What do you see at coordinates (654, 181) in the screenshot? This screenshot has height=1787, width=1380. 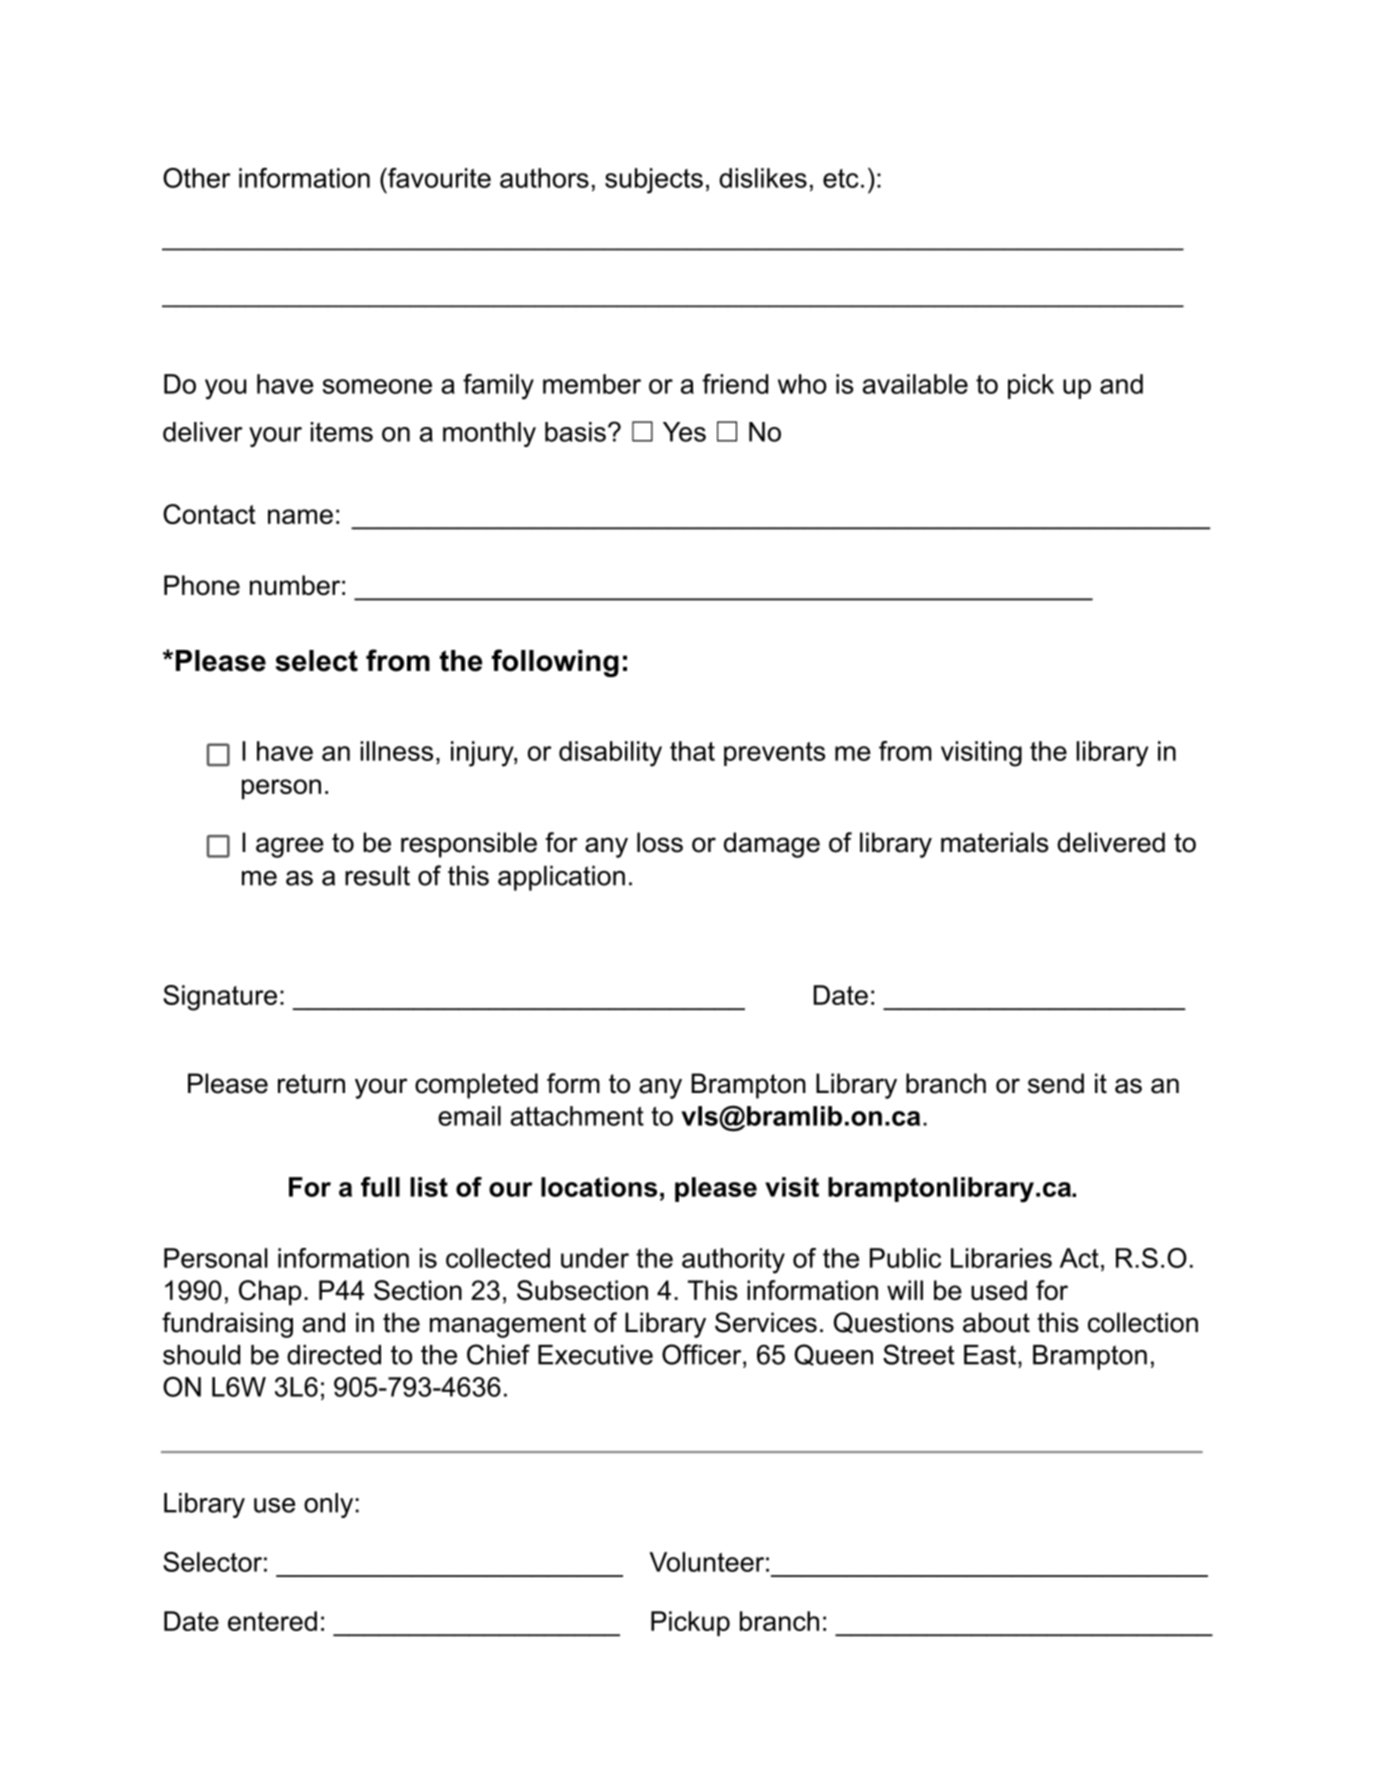 I see `subjects` at bounding box center [654, 181].
